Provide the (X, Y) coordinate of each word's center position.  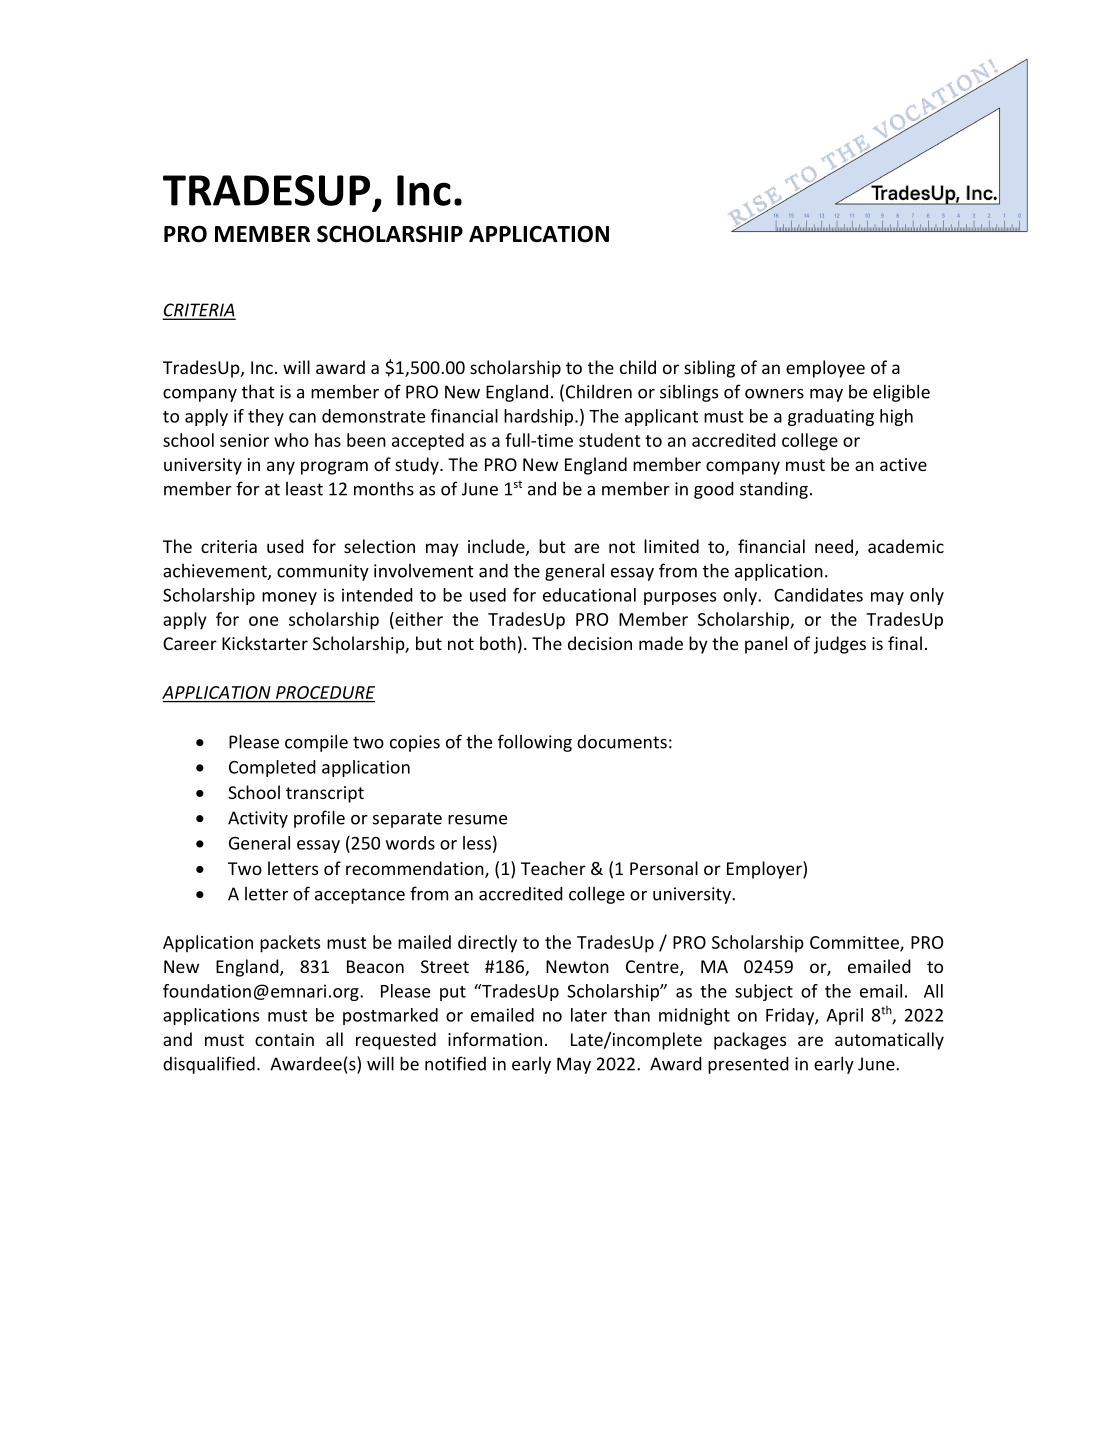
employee (825, 369)
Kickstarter (265, 643)
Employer (765, 870)
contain (284, 1039)
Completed (272, 768)
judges (840, 645)
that (258, 391)
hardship (538, 417)
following (535, 743)
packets (290, 944)
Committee (855, 943)
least (304, 489)
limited (671, 546)
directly (487, 944)
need (835, 547)
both (498, 643)
